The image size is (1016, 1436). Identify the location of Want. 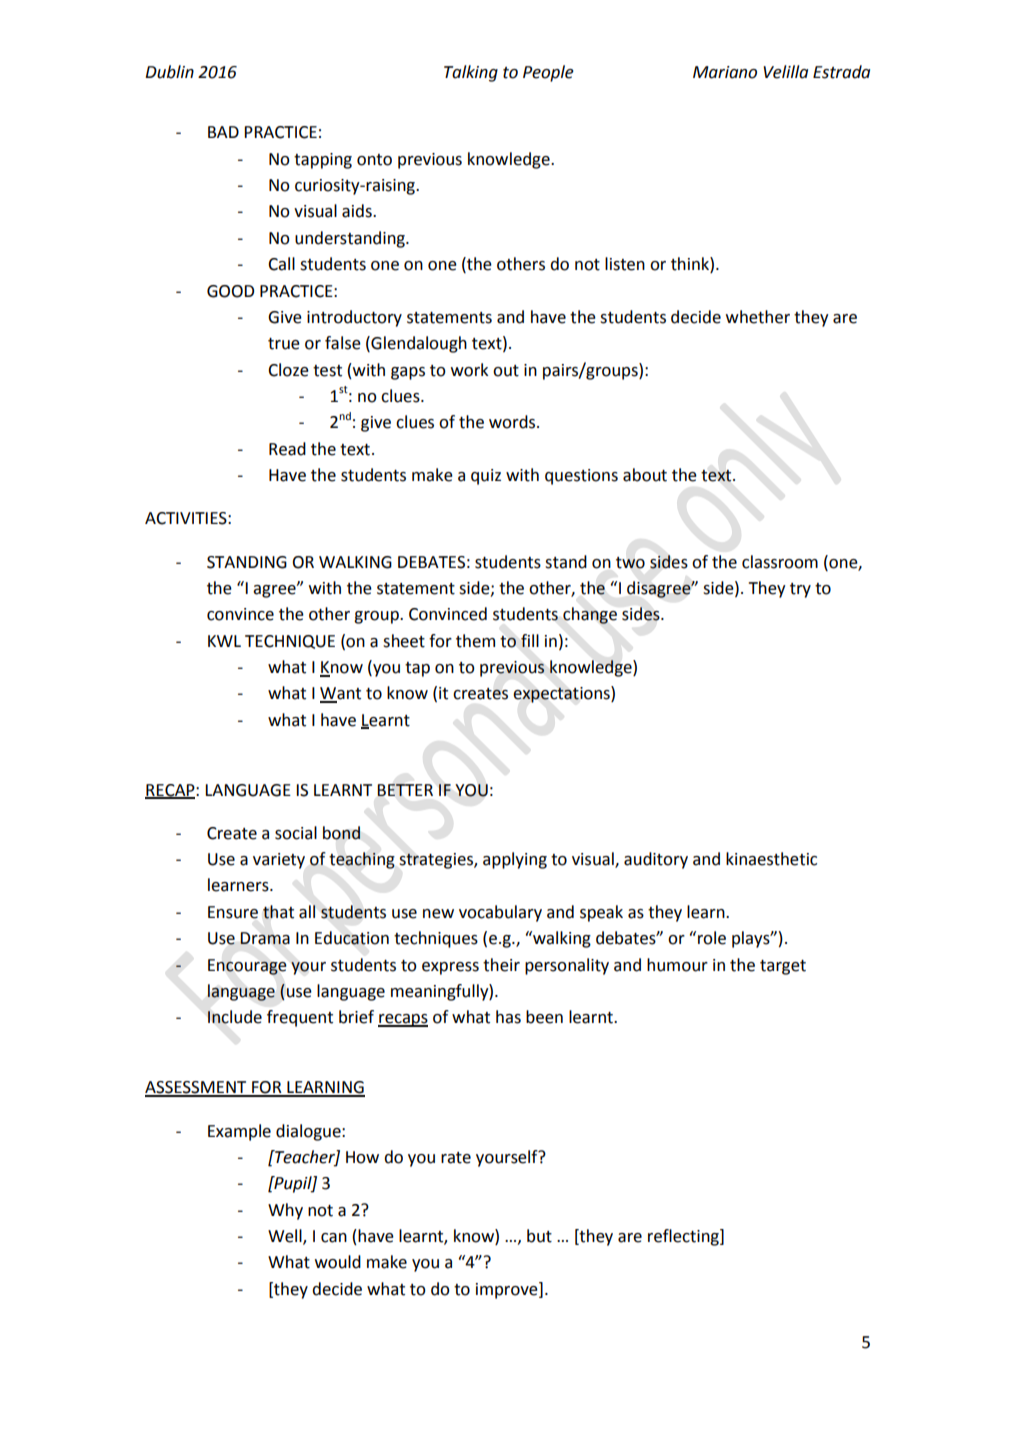
(340, 694).
